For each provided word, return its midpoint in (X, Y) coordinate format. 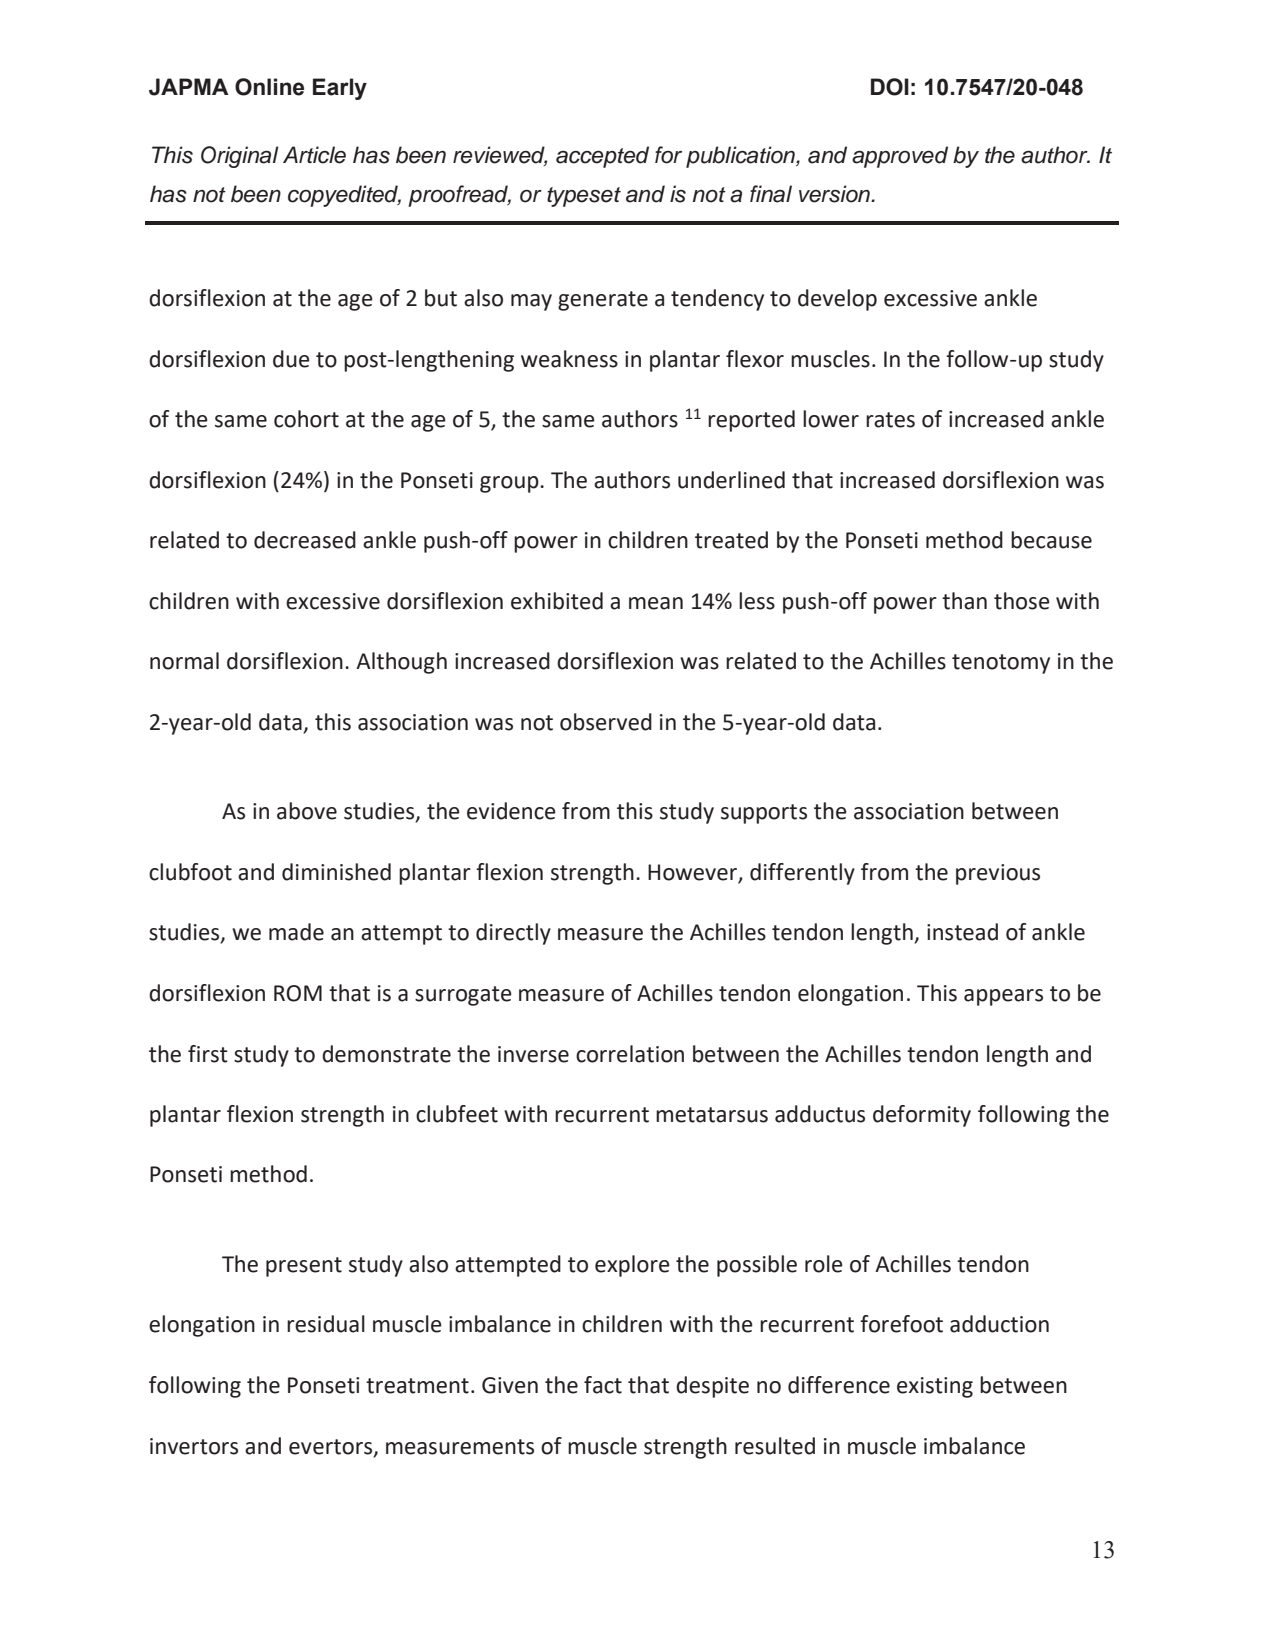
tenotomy (1001, 664)
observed (606, 722)
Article (314, 155)
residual (326, 1324)
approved (900, 157)
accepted (602, 157)
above (307, 811)
